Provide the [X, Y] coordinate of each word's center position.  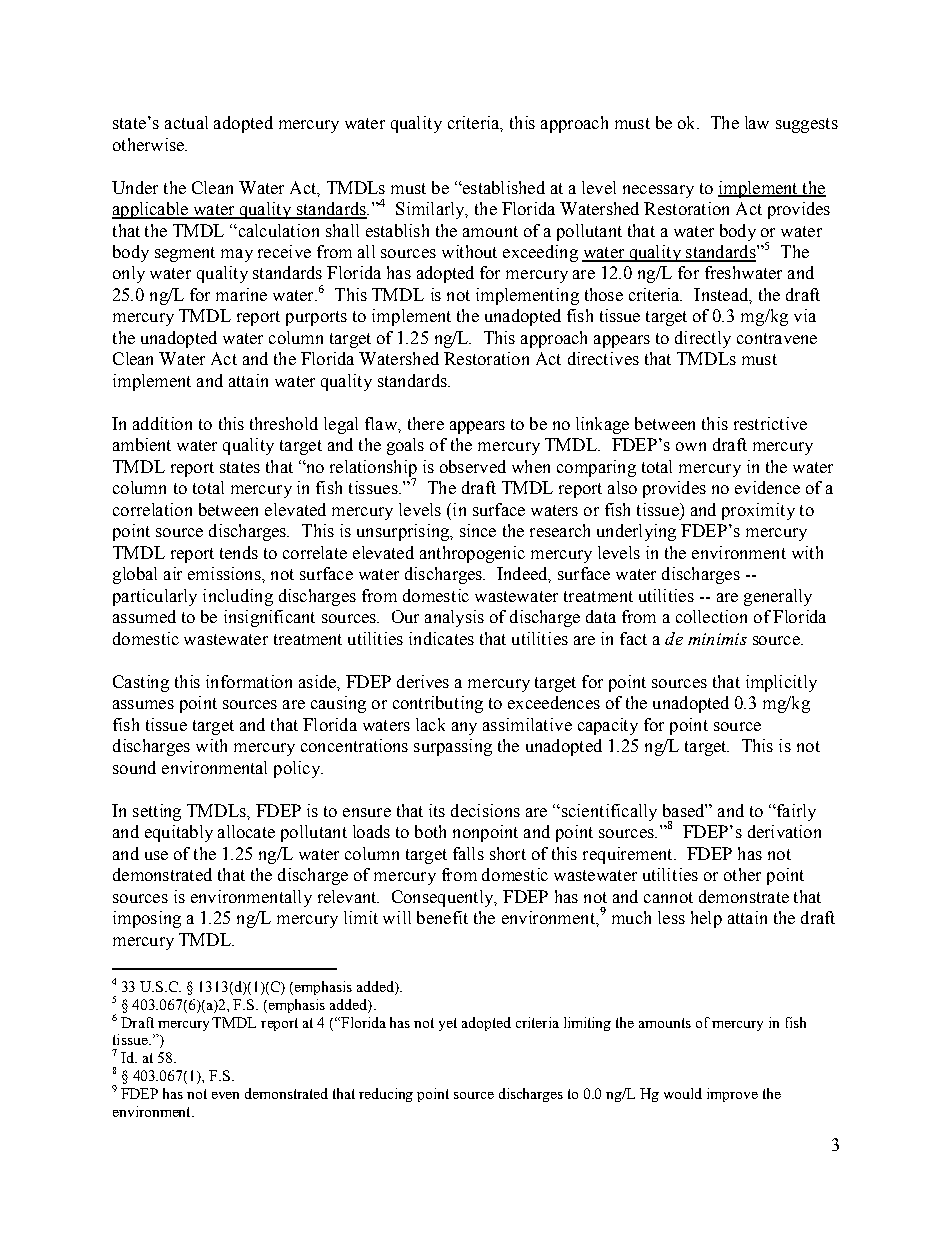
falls [468, 853]
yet [448, 1024]
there [426, 423]
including [238, 597]
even [225, 1095]
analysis [454, 618]
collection [711, 616]
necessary [658, 191]
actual [186, 122]
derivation [784, 831]
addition [162, 423]
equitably [179, 833]
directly [703, 339]
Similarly [431, 210]
